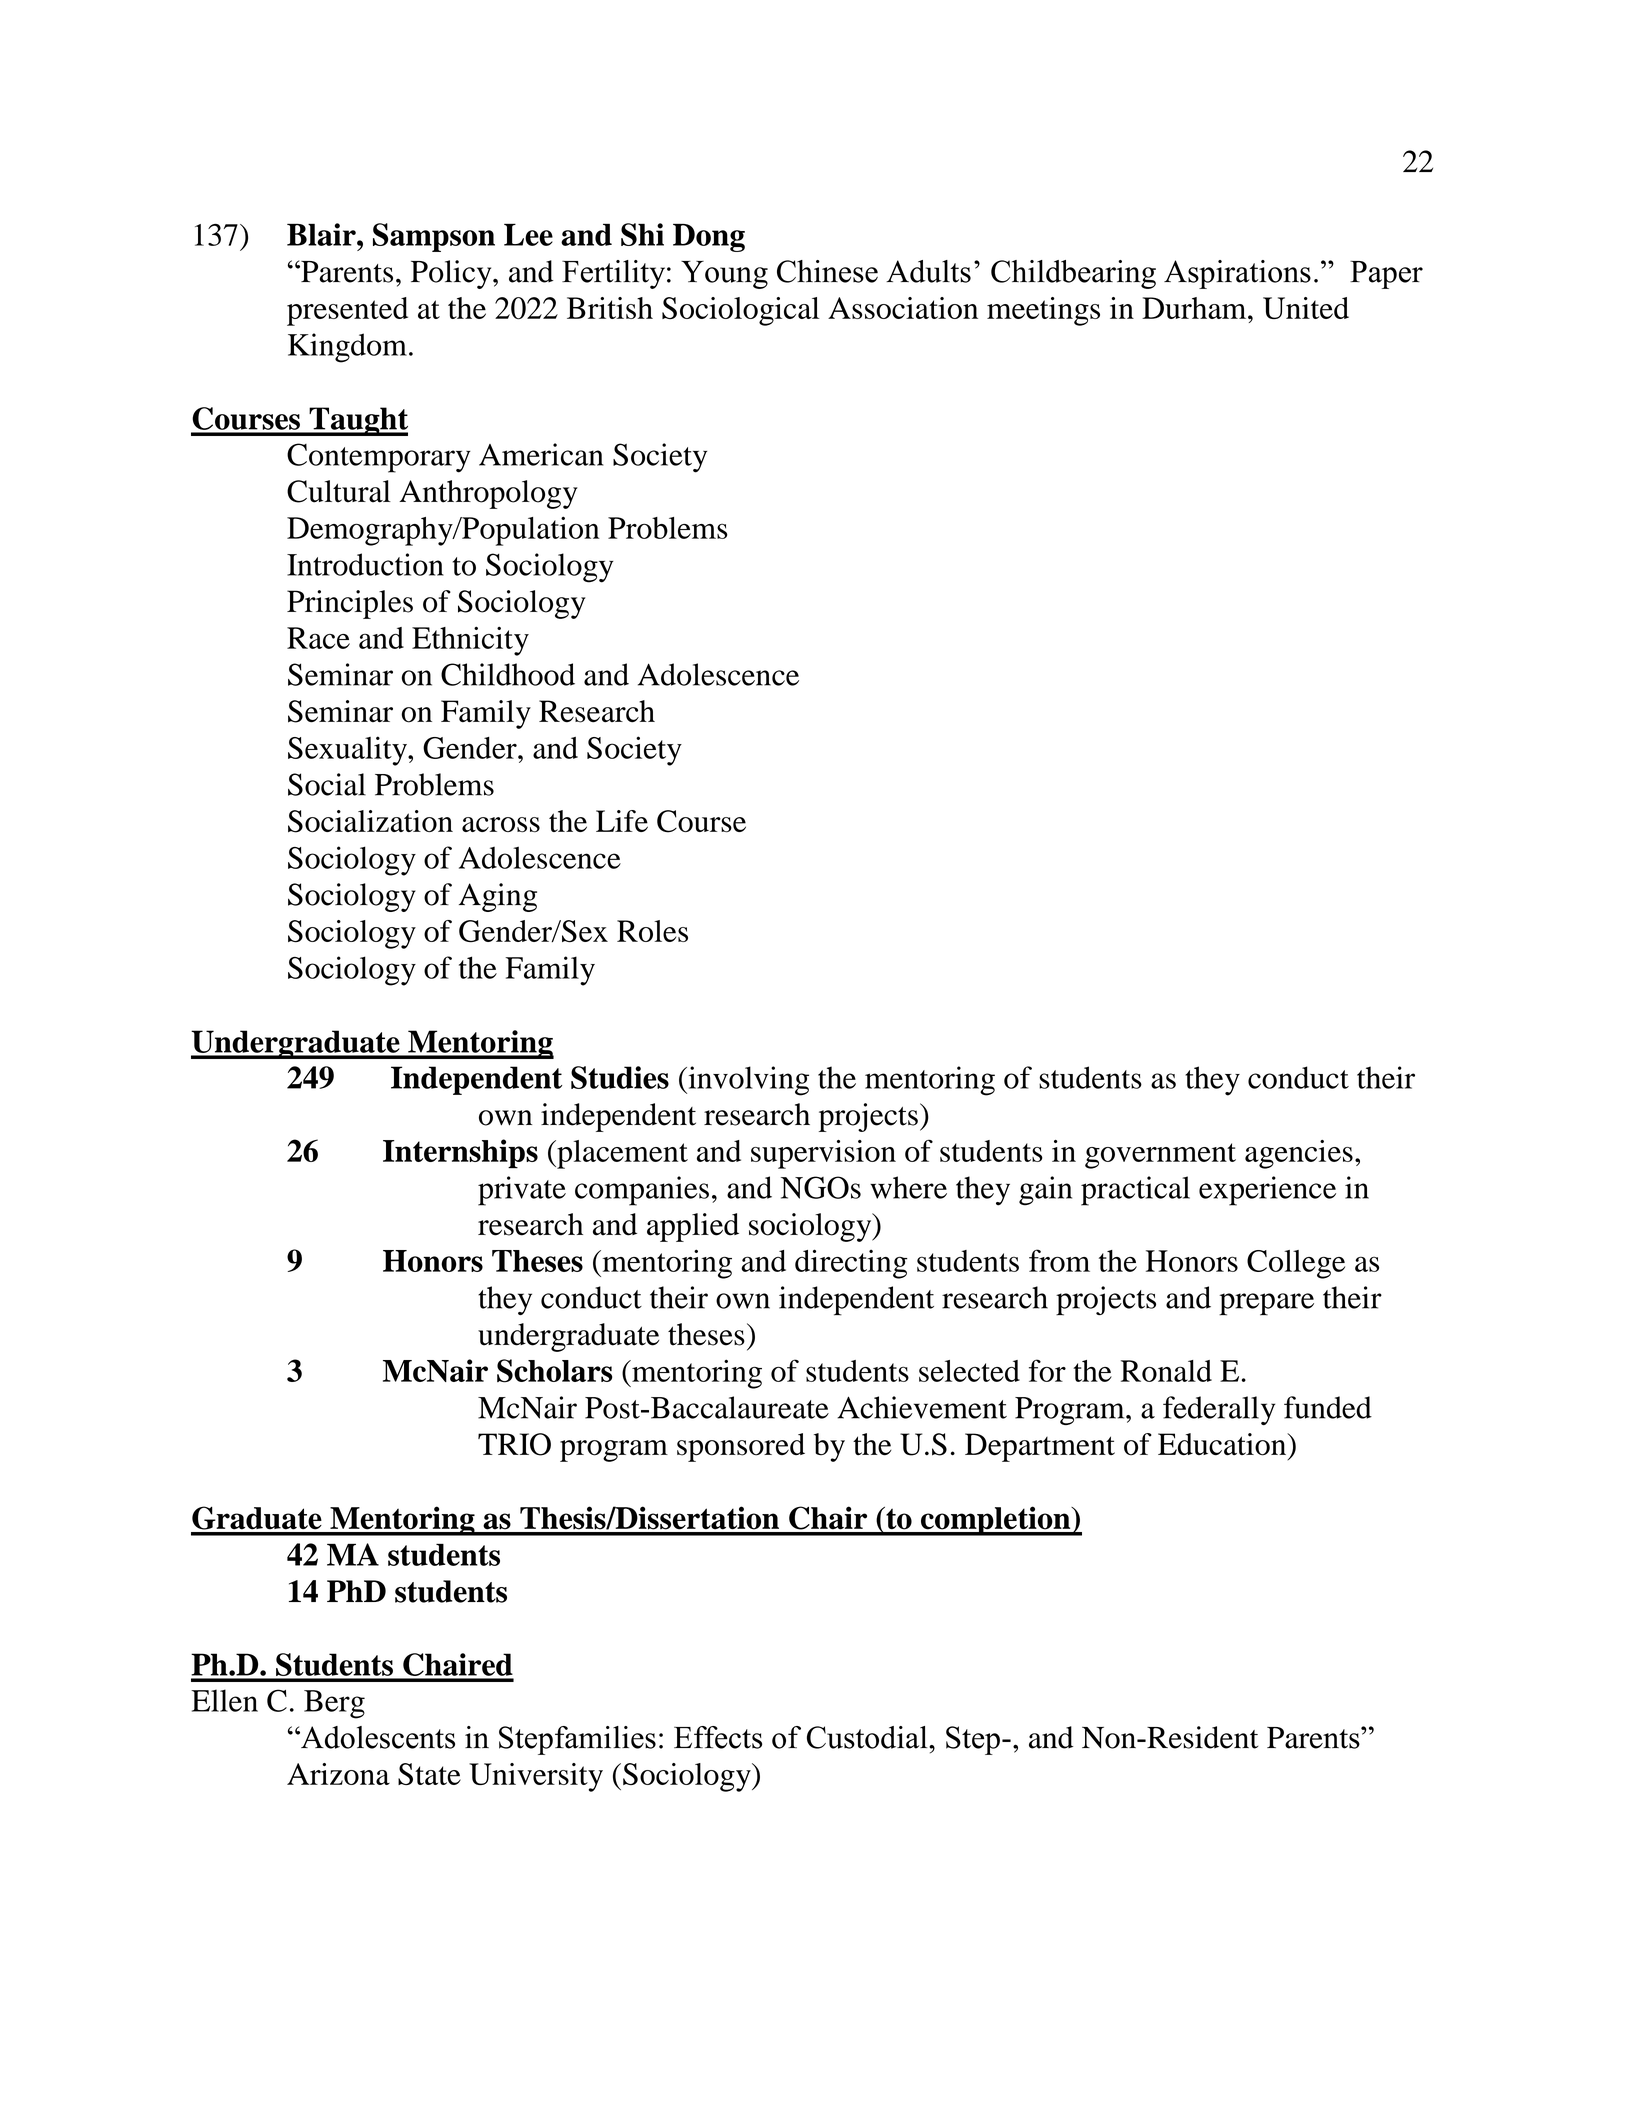 The height and width of the screenshot is (2103, 1625). Describe the element at coordinates (827, 271) in the screenshot. I see `Chinese` at that location.
